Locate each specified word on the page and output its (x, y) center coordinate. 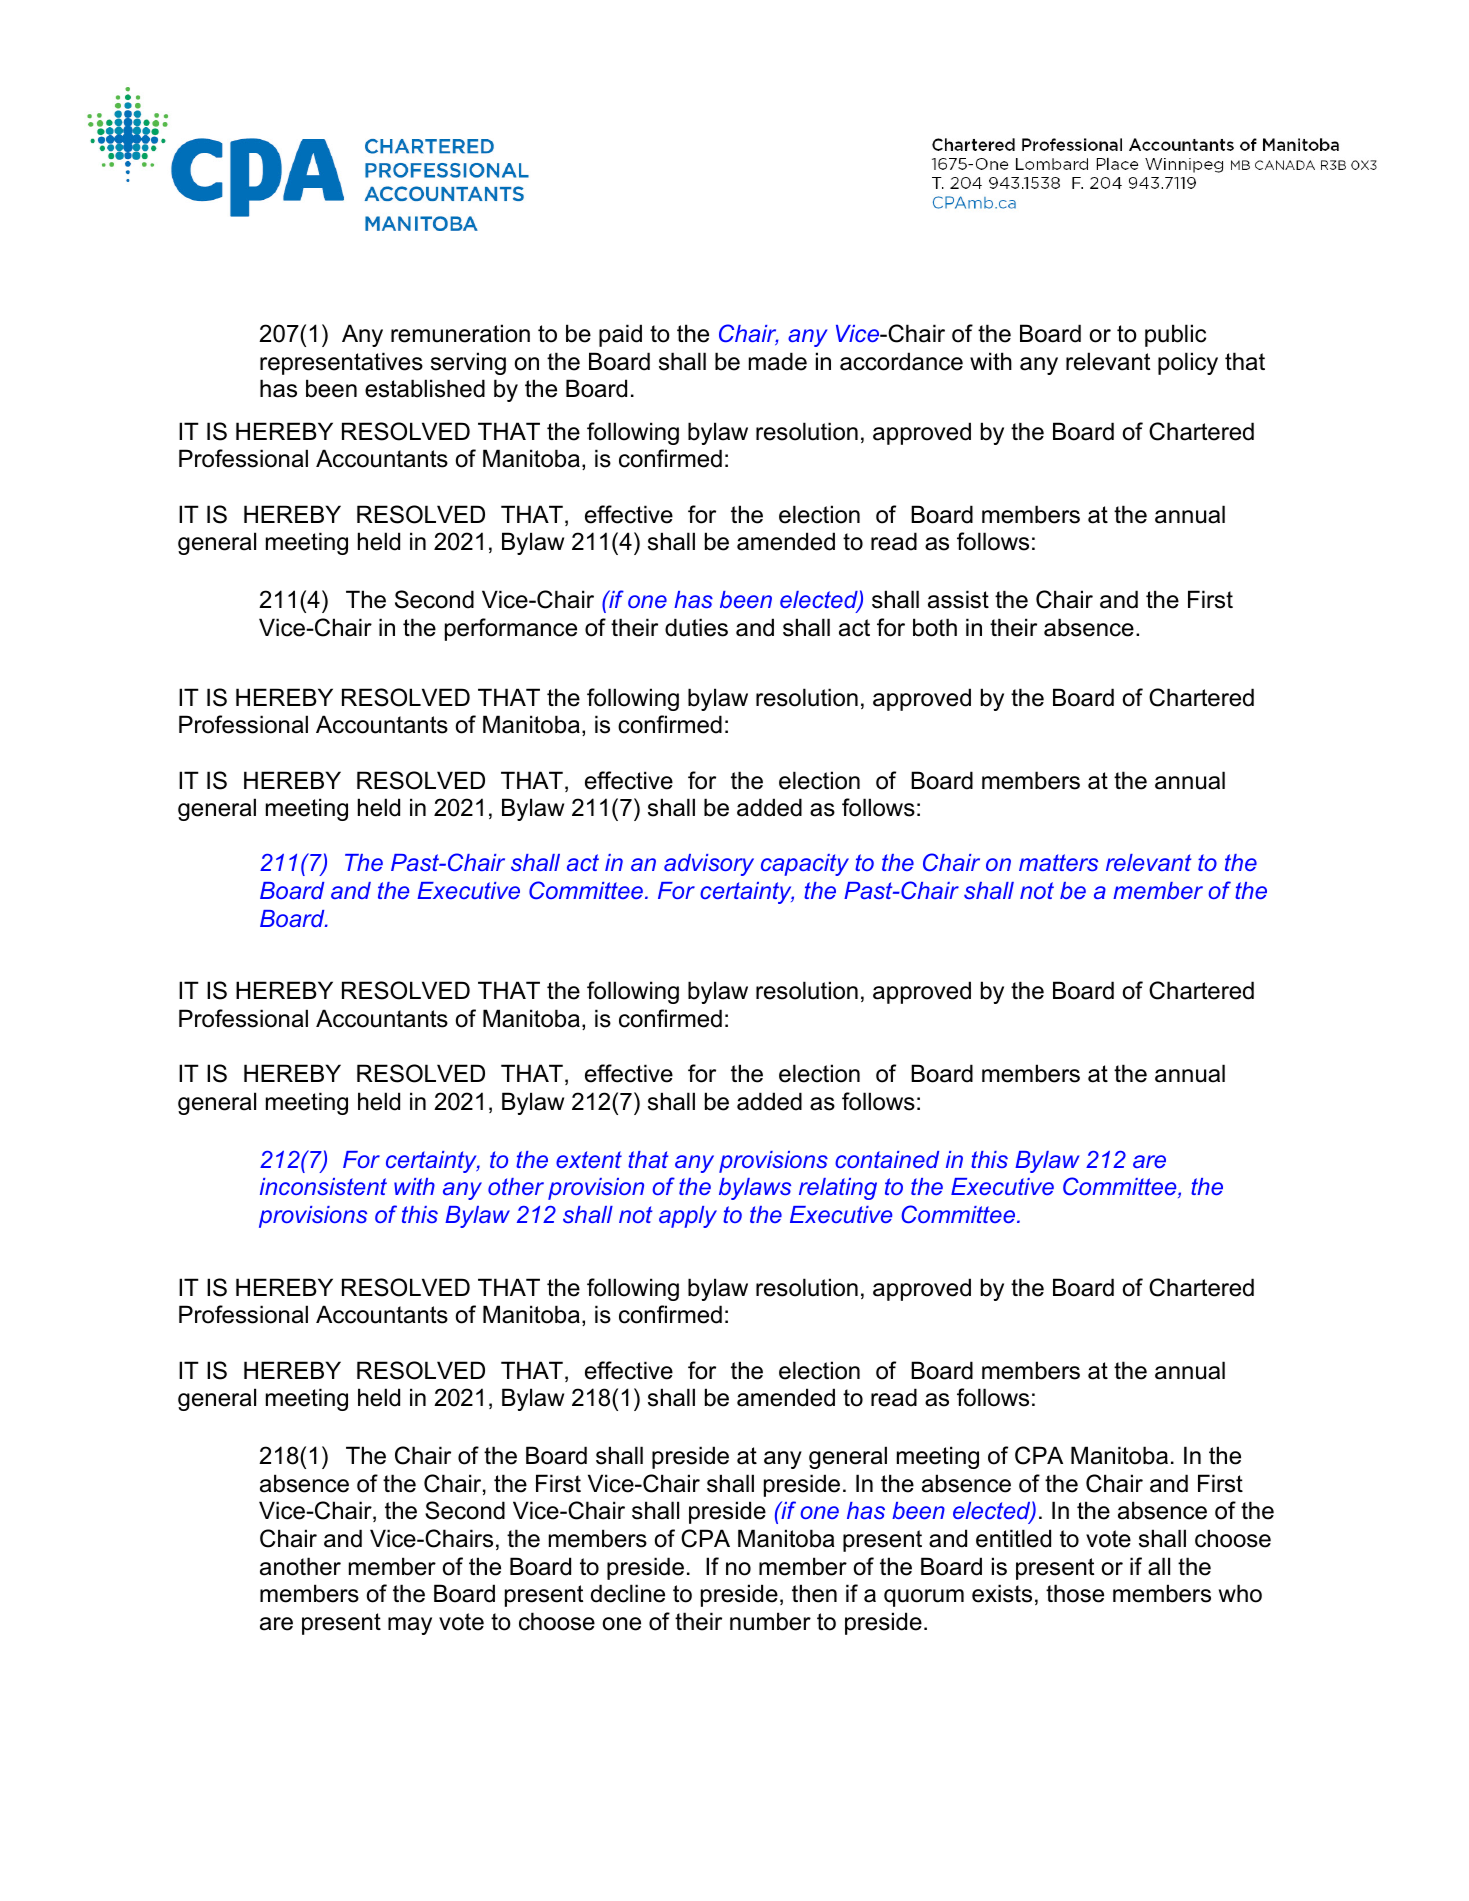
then (814, 1593)
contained (887, 1159)
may (410, 1626)
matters (1058, 862)
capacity (805, 865)
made (778, 361)
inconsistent (323, 1186)
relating (838, 1189)
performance (511, 629)
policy (1188, 363)
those (1075, 1593)
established (425, 388)
